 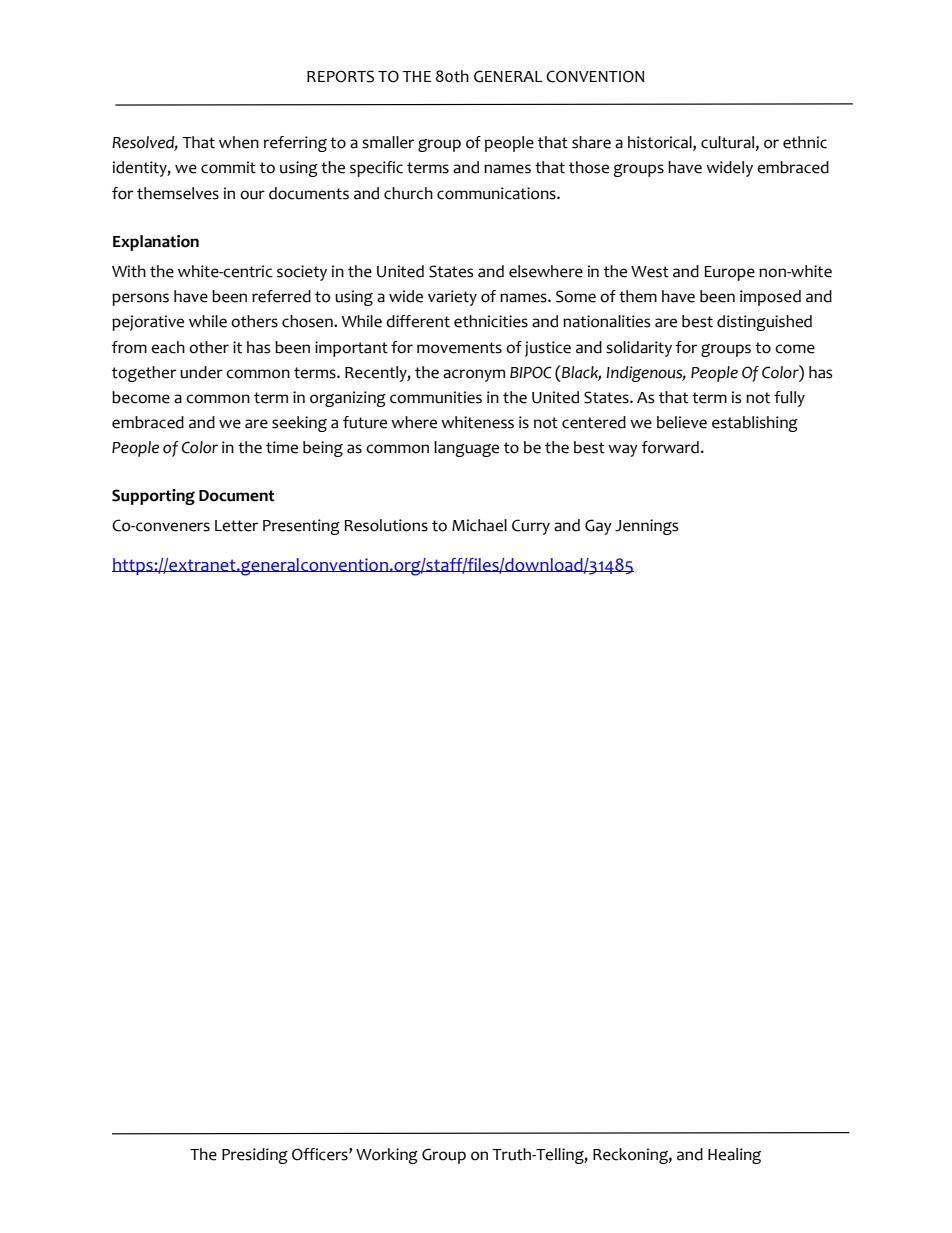 What do you see at coordinates (388, 142) in the screenshot?
I see `smaller` at bounding box center [388, 142].
